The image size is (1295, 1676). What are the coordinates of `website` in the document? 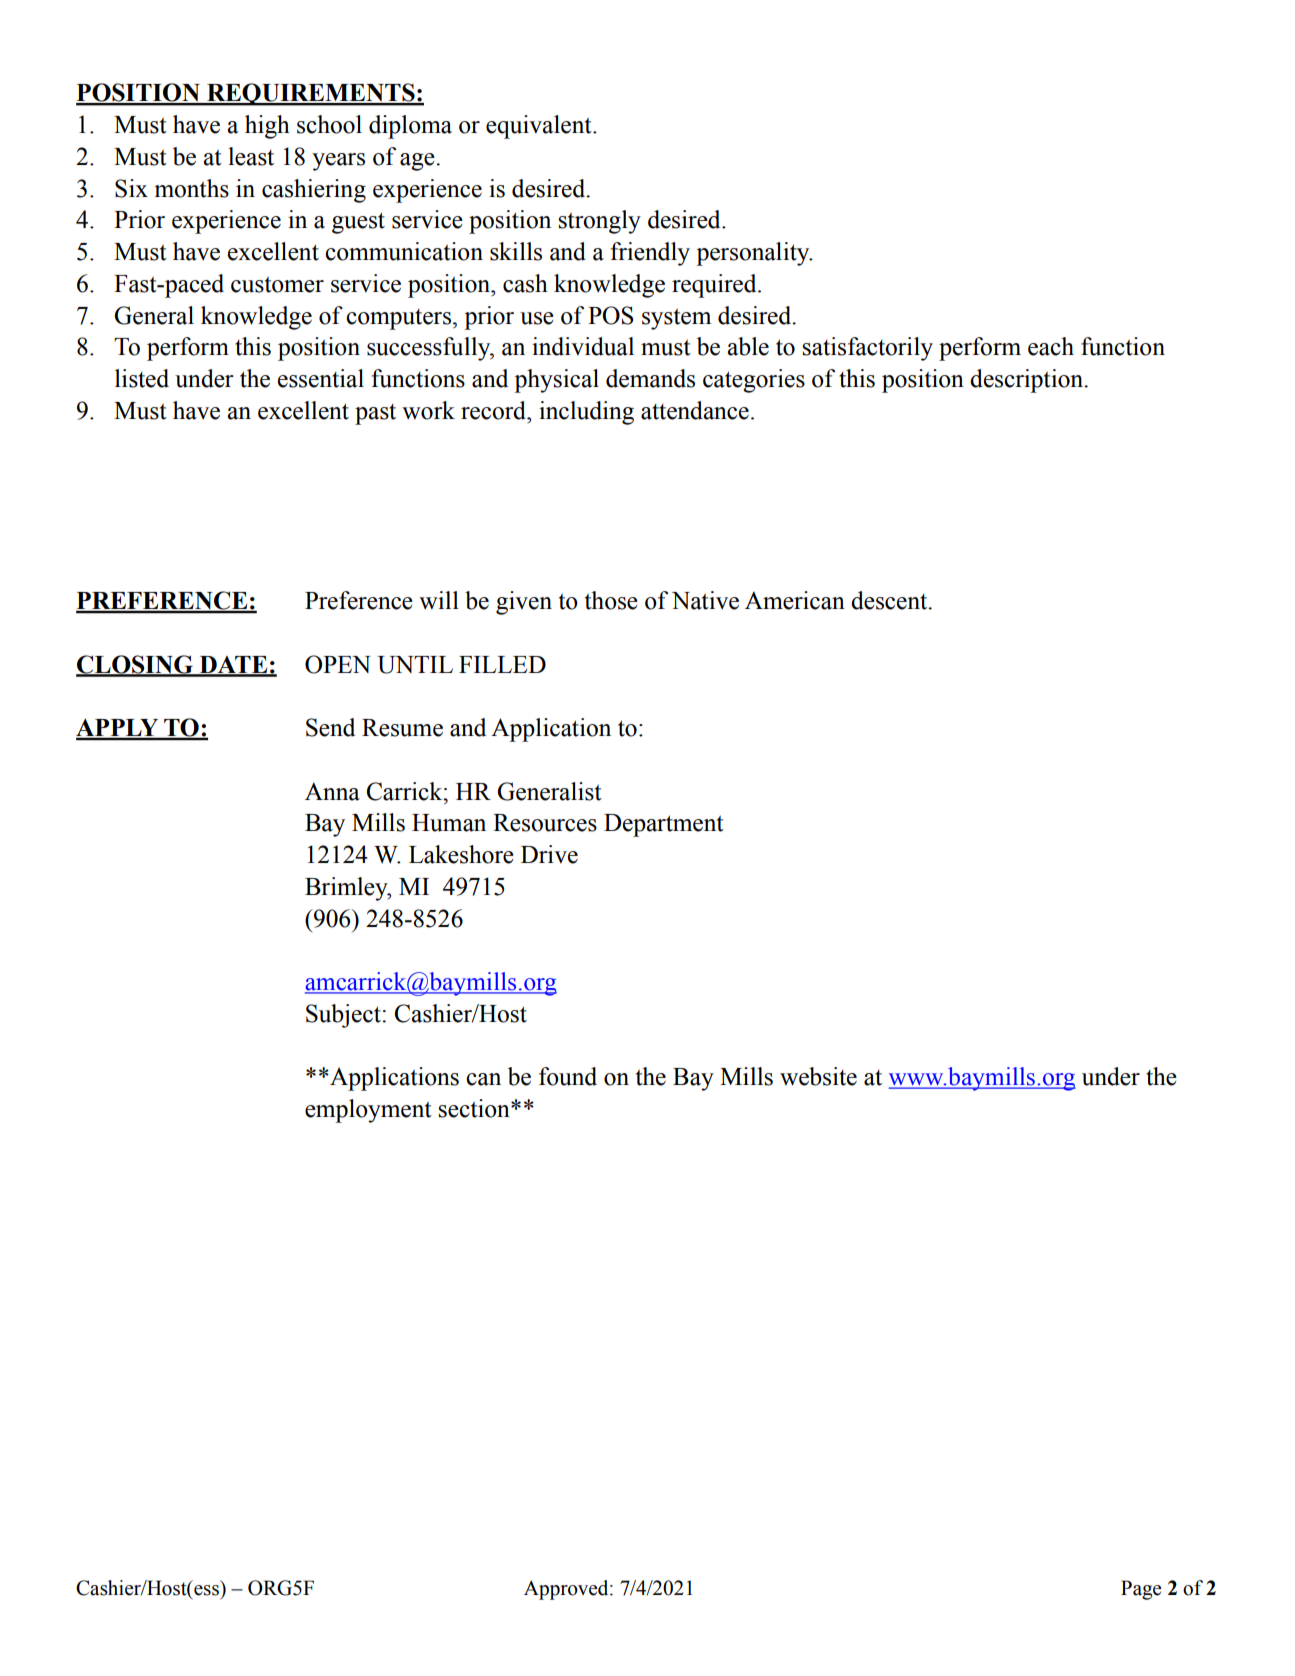 It's located at (818, 1076).
